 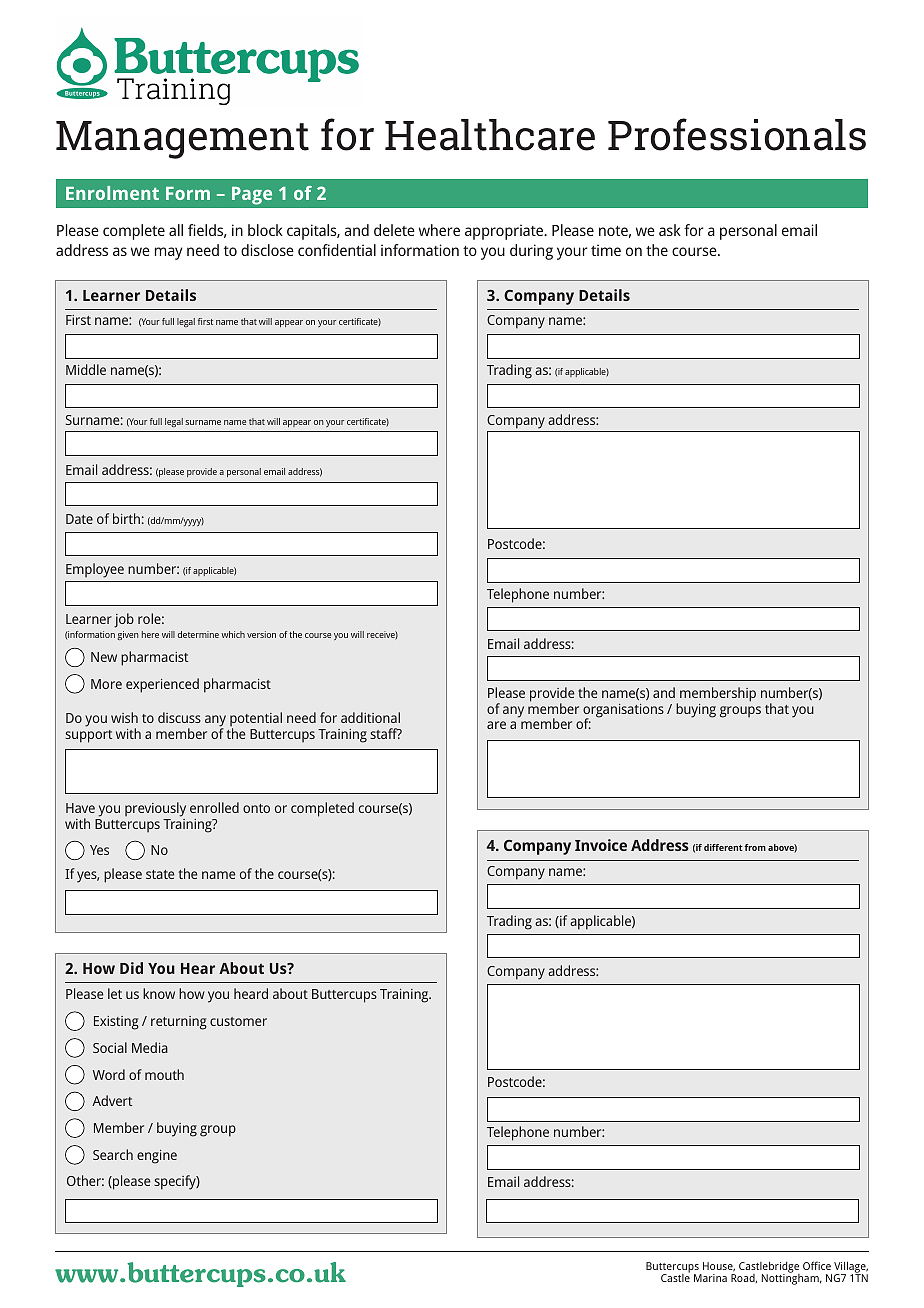 I want to click on additional, so click(x=370, y=717).
